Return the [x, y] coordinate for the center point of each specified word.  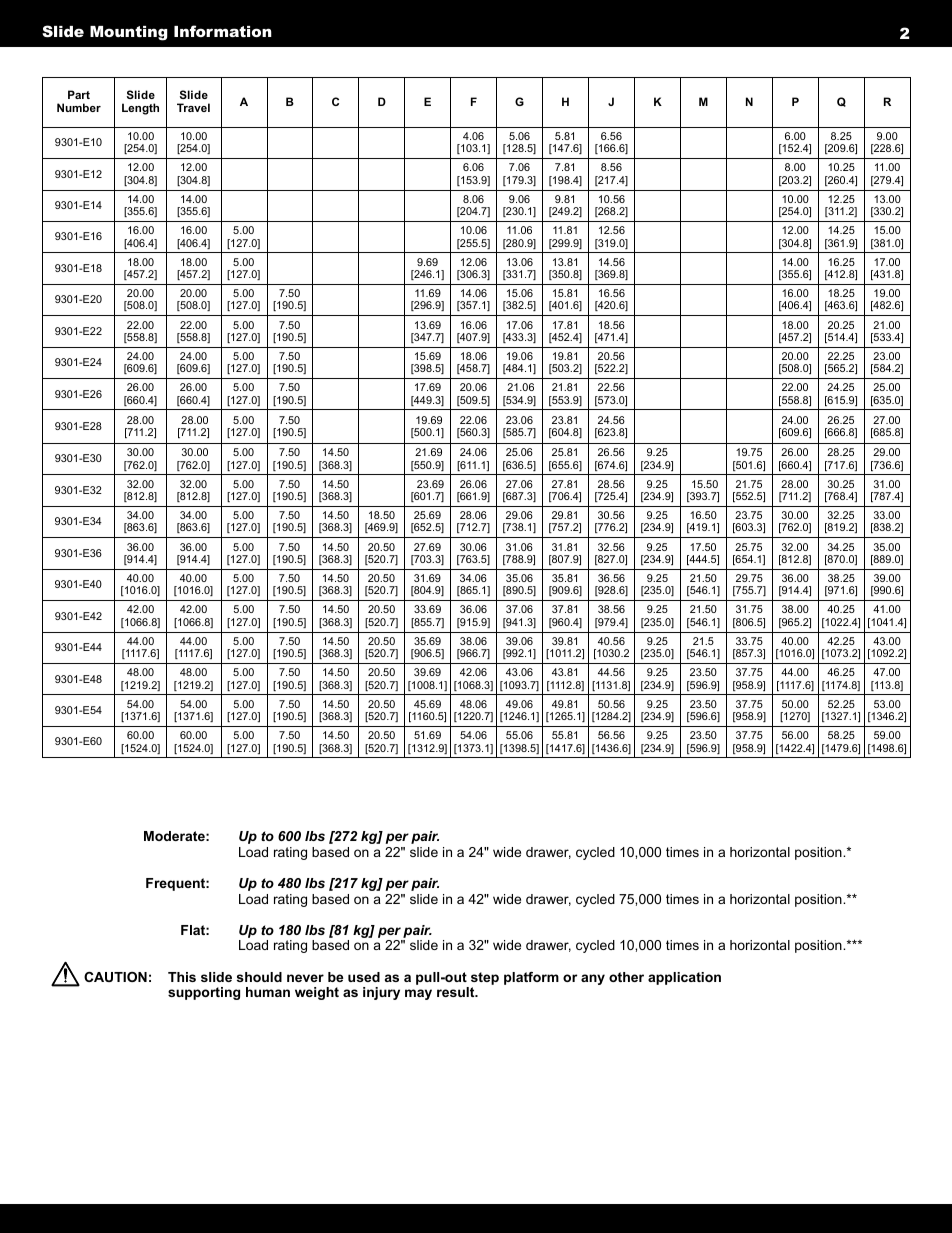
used [364, 977]
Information [223, 31]
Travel [193, 107]
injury [381, 993]
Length [140, 109]
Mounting [129, 33]
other [626, 977]
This [182, 977]
